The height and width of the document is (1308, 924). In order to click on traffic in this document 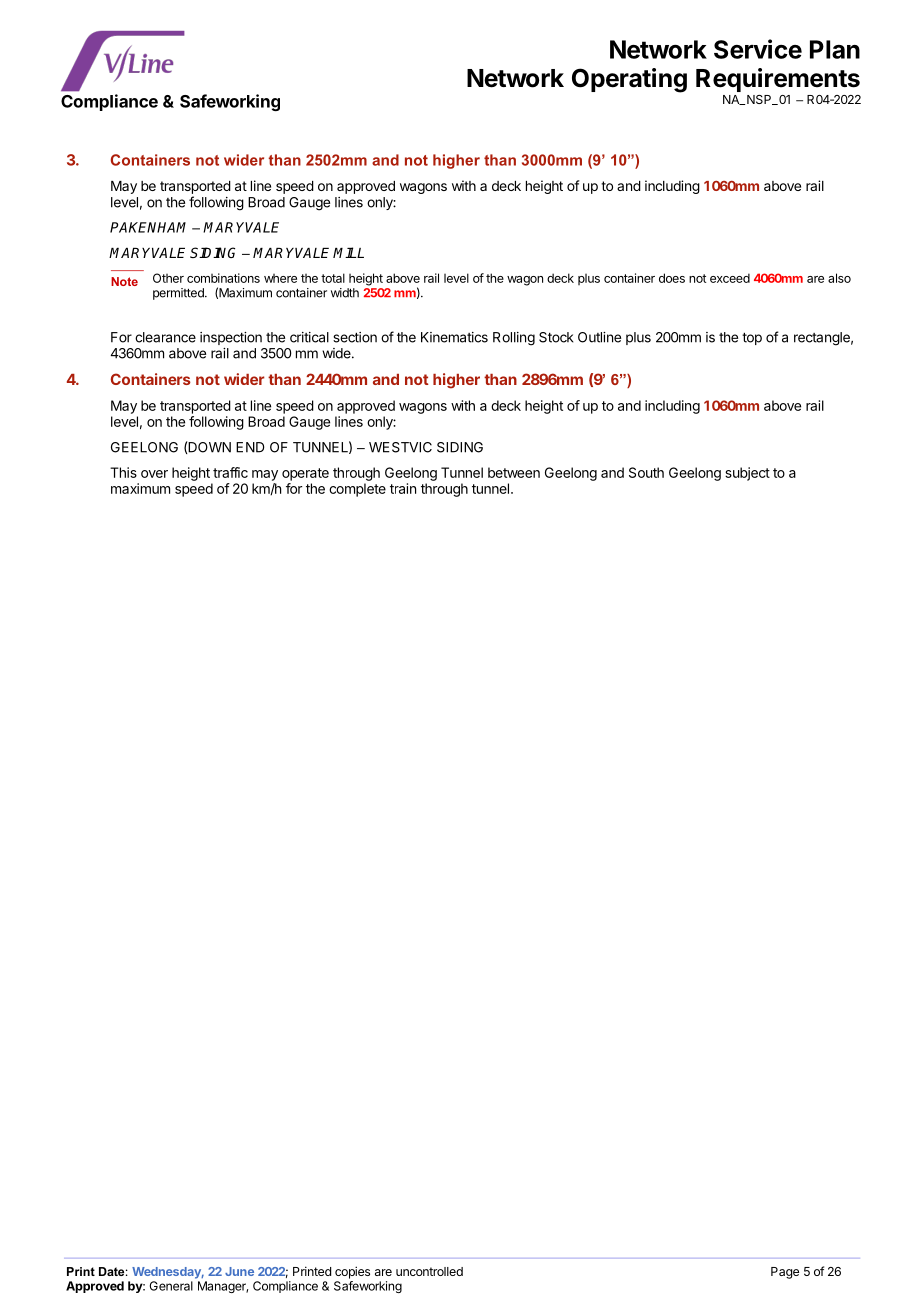, I will do `click(230, 472)`.
